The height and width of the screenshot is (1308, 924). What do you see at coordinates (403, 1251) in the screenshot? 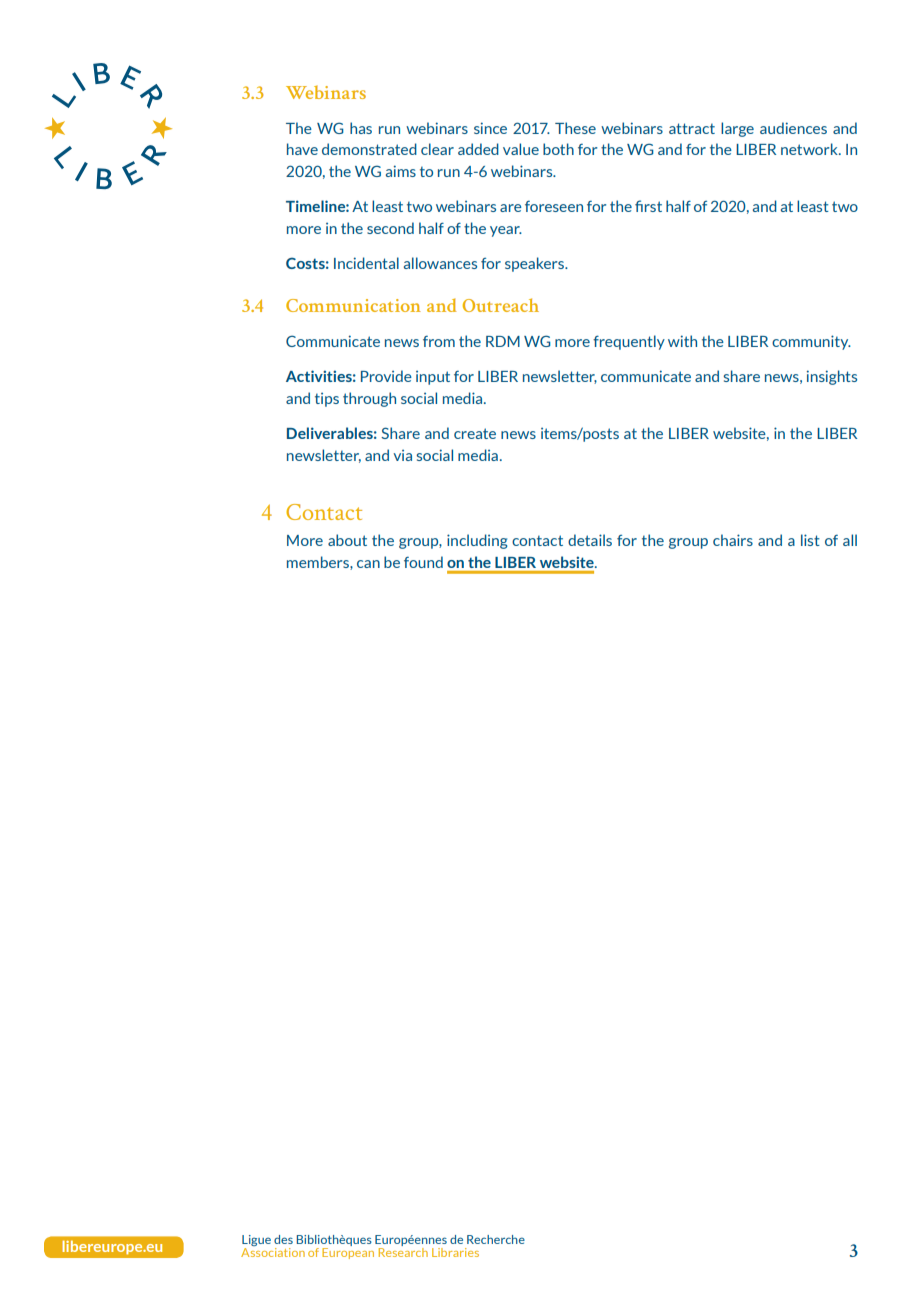
I see `Research` at bounding box center [403, 1251].
